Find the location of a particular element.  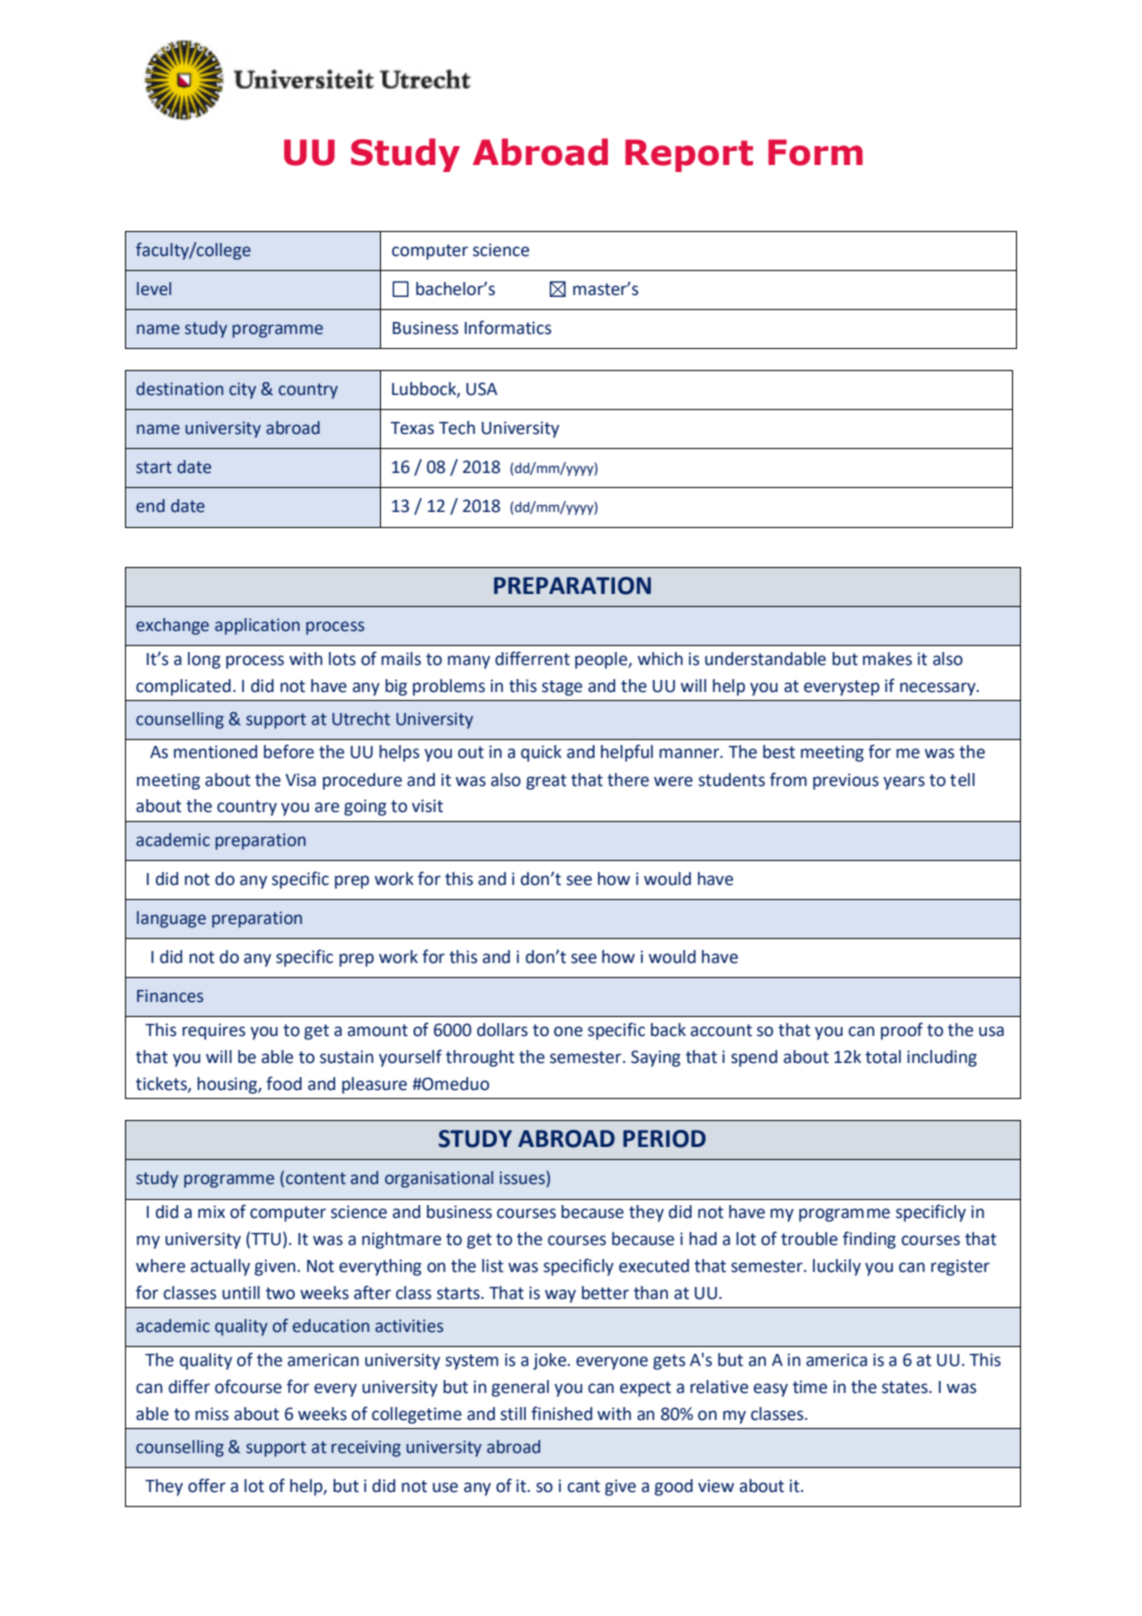

Report is located at coordinates (689, 155).
